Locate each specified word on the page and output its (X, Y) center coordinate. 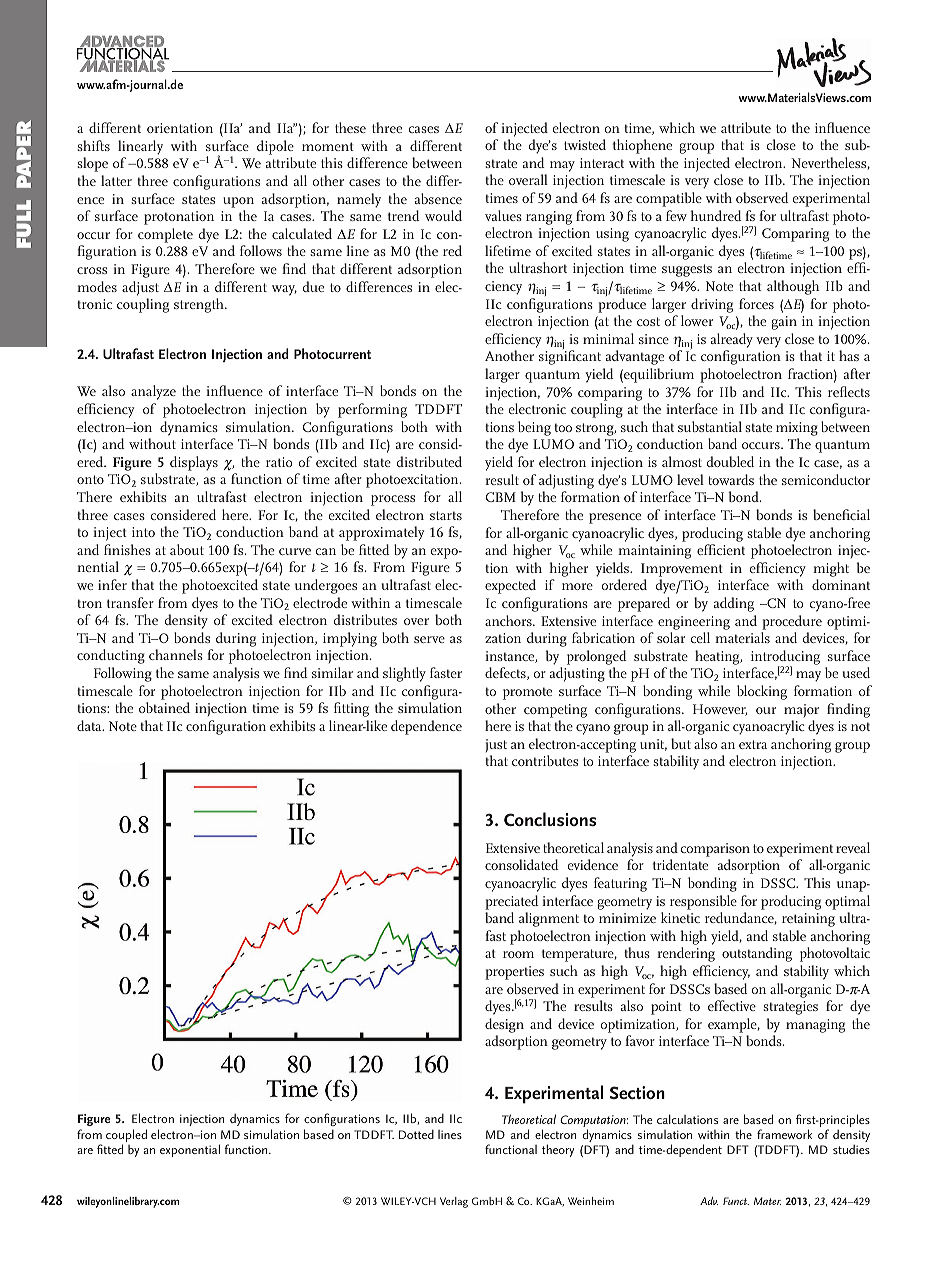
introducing (785, 658)
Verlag (454, 1202)
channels (176, 654)
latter (116, 180)
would (443, 215)
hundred (716, 215)
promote (527, 693)
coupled (126, 1137)
